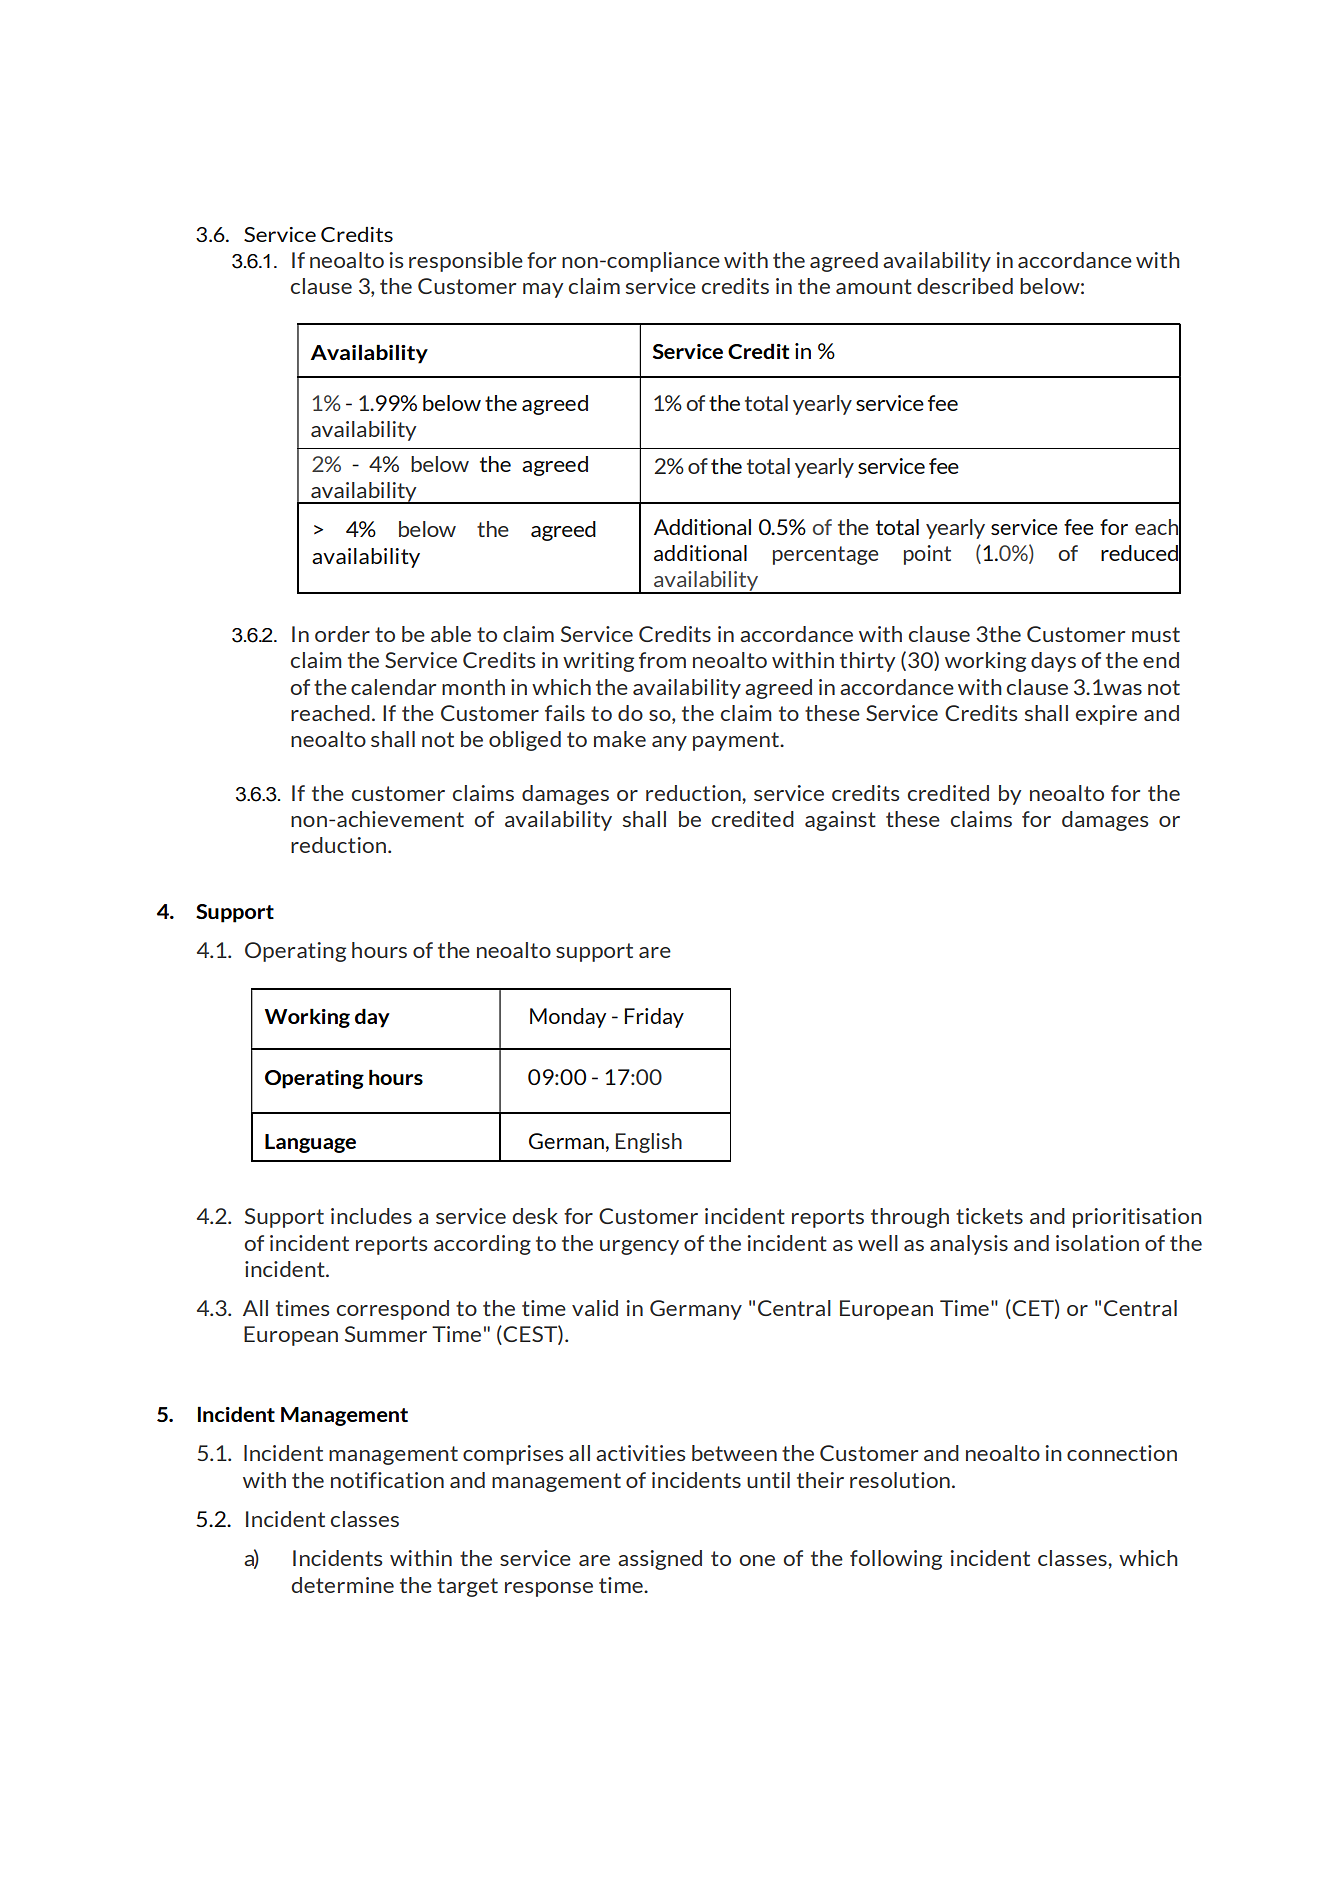 This image has width=1333, height=1885. Describe the element at coordinates (466, 262) in the image. I see `responsible` at that location.
